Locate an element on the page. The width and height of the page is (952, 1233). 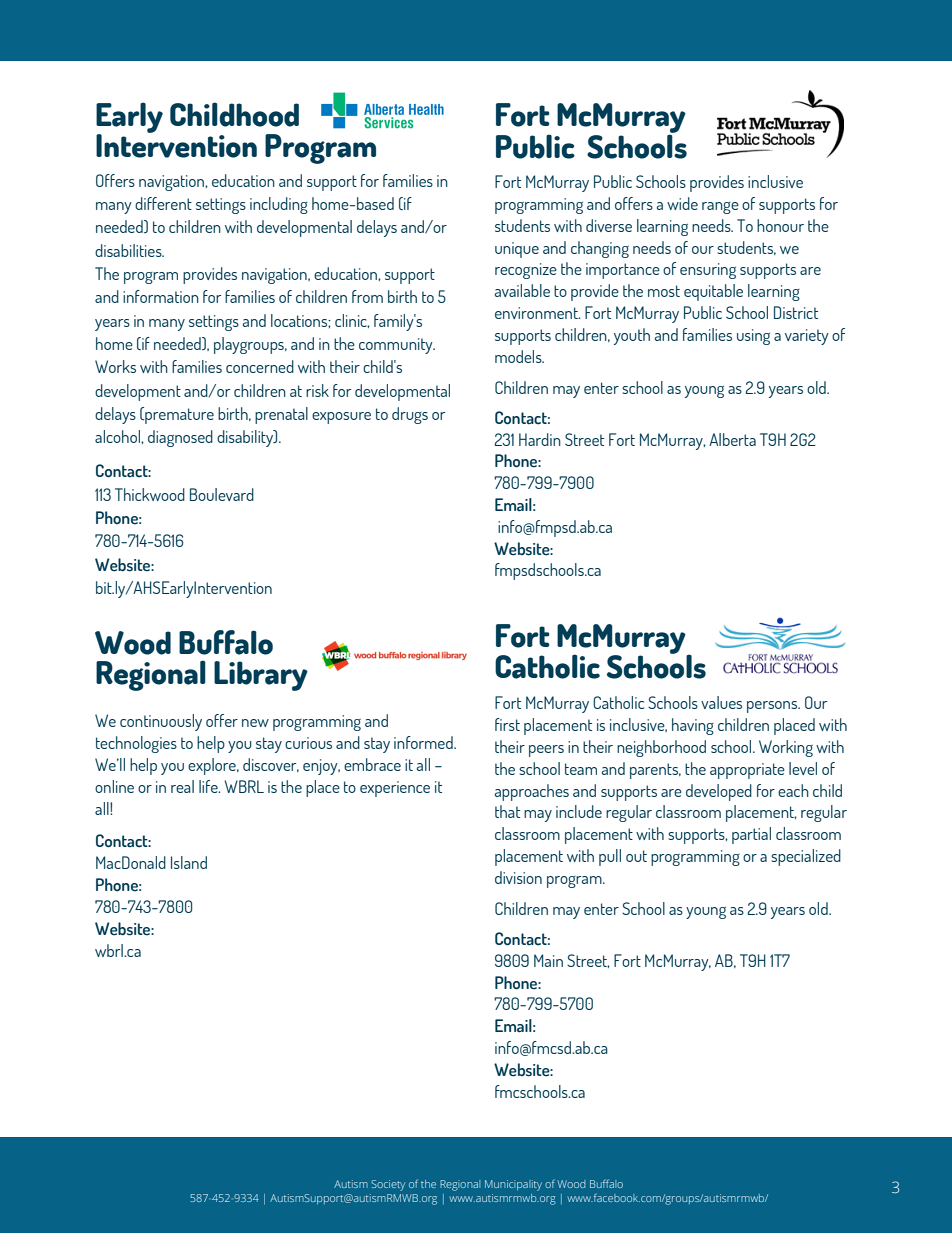
range is located at coordinates (720, 208).
